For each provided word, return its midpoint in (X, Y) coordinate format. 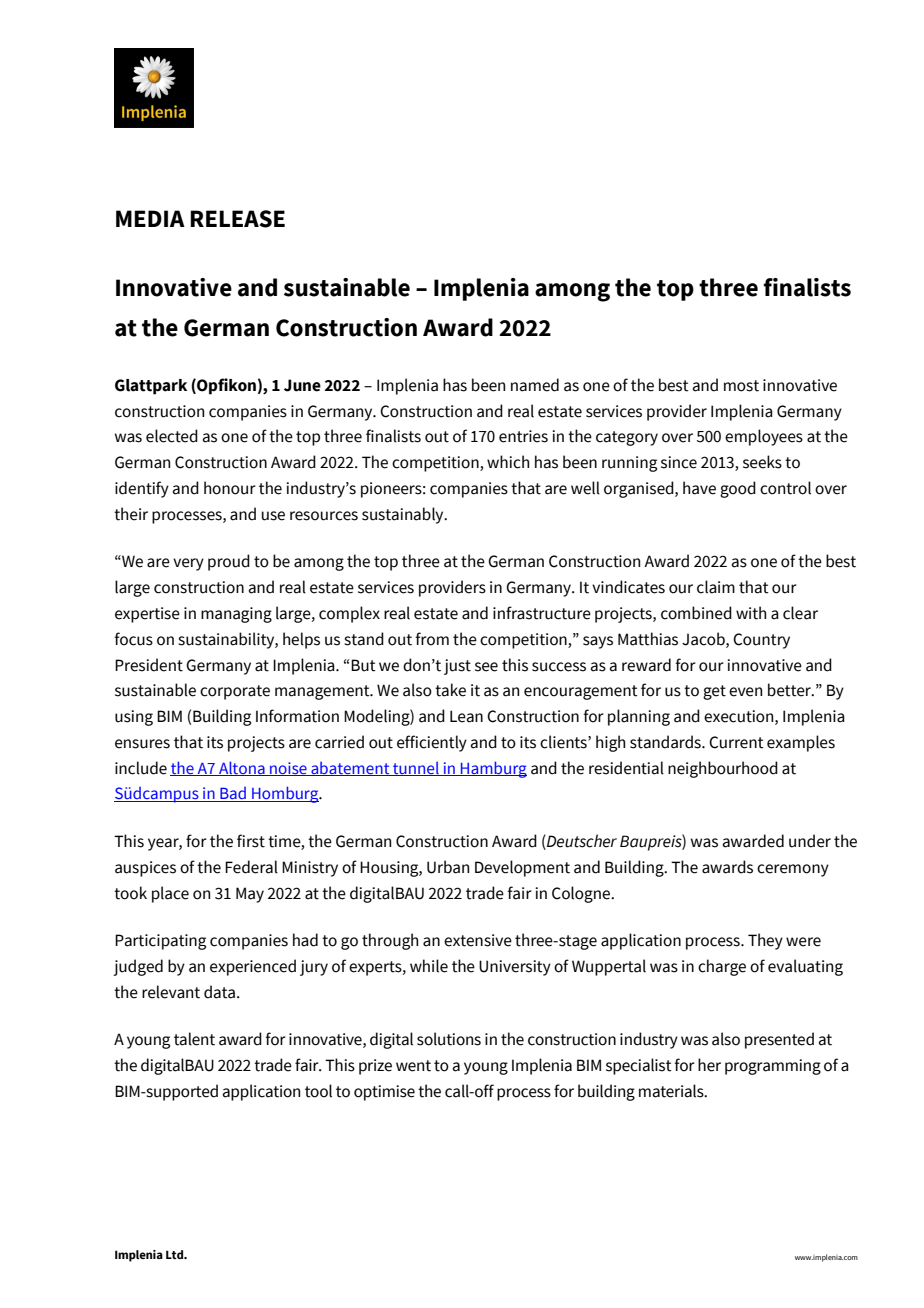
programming (773, 1067)
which (508, 462)
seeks (762, 462)
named (535, 385)
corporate (235, 692)
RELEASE (237, 219)
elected (172, 436)
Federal (251, 867)
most (741, 386)
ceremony (793, 870)
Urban (448, 867)
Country (761, 641)
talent (194, 1039)
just (457, 667)
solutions (449, 1039)
